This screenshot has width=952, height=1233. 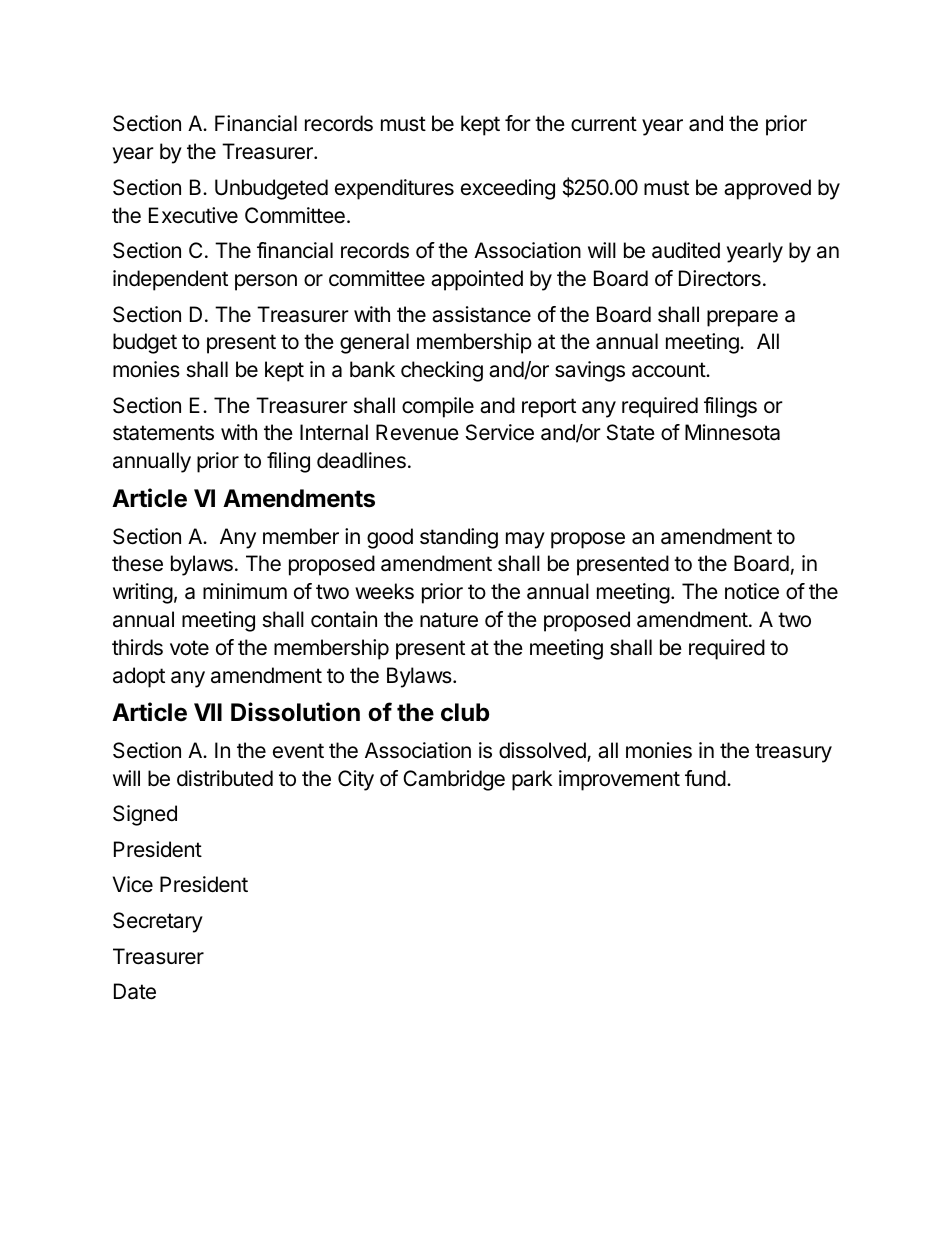 I want to click on for, so click(x=518, y=123).
